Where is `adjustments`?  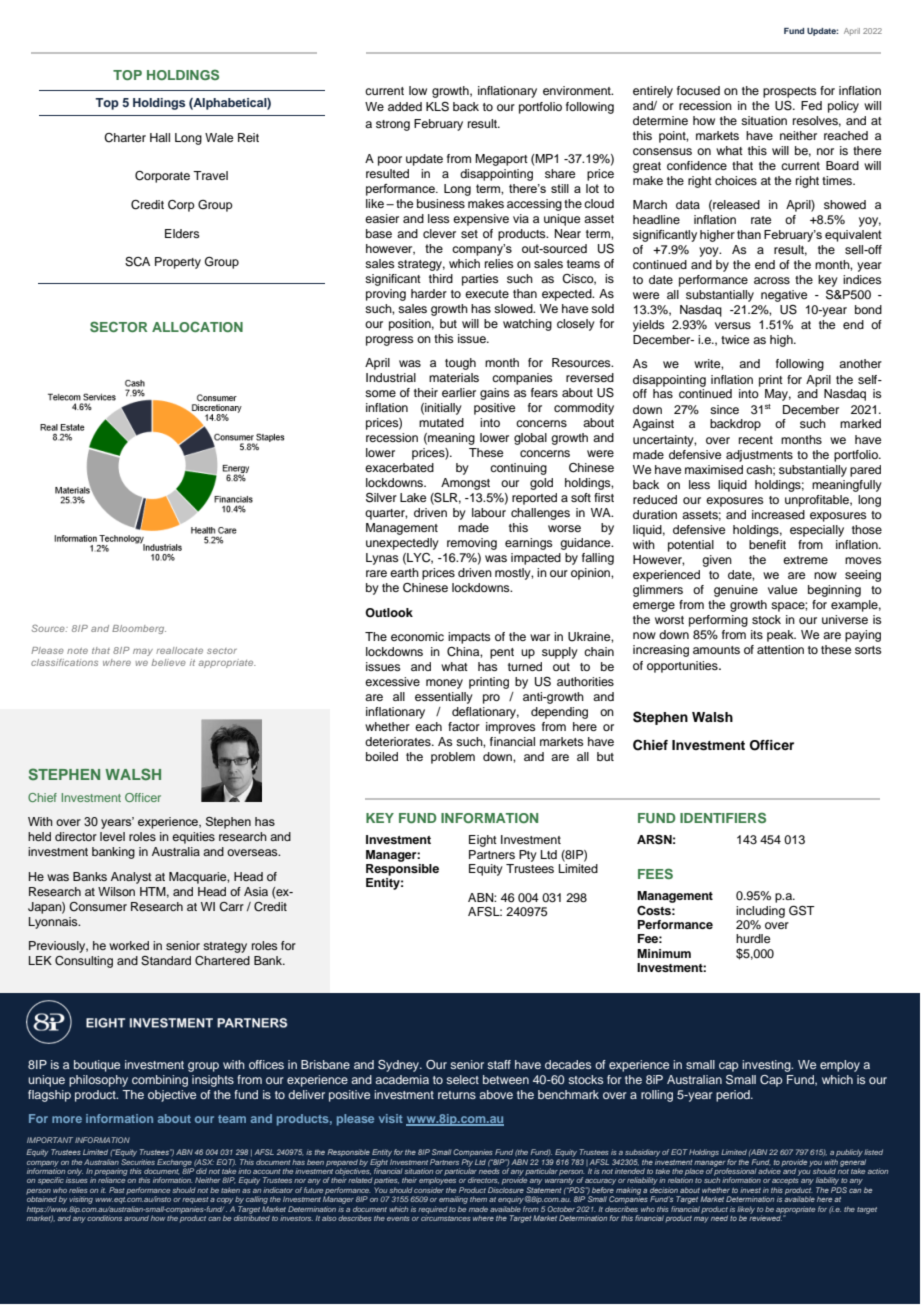 adjustments is located at coordinates (759, 456).
